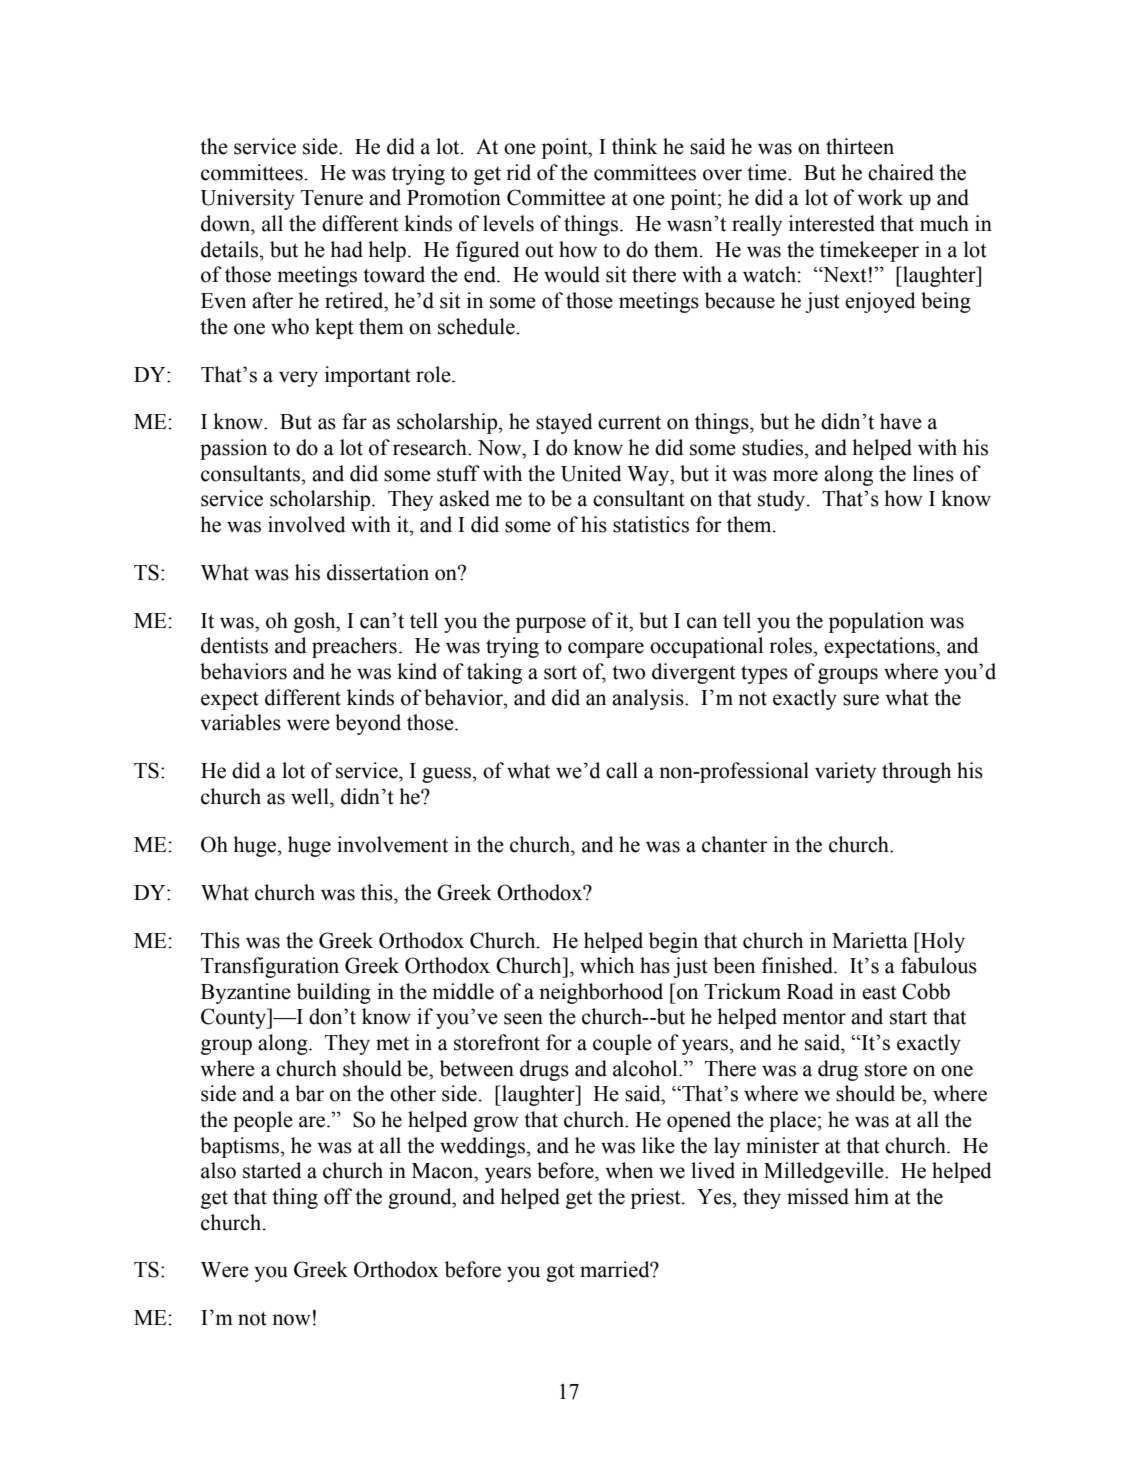  What do you see at coordinates (332, 198) in the screenshot?
I see `Tenure` at bounding box center [332, 198].
